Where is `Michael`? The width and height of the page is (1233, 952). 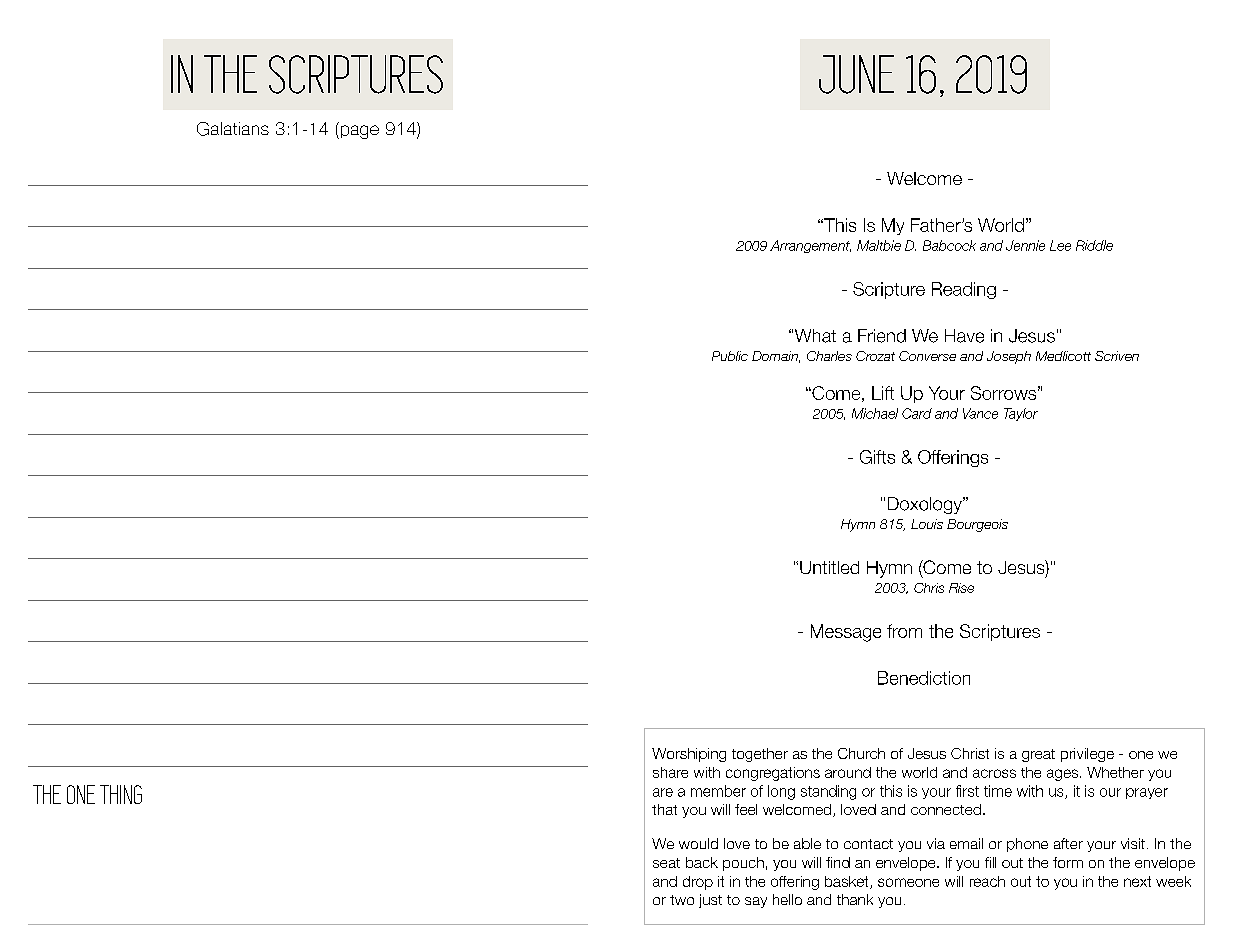
Michael is located at coordinates (875, 413).
